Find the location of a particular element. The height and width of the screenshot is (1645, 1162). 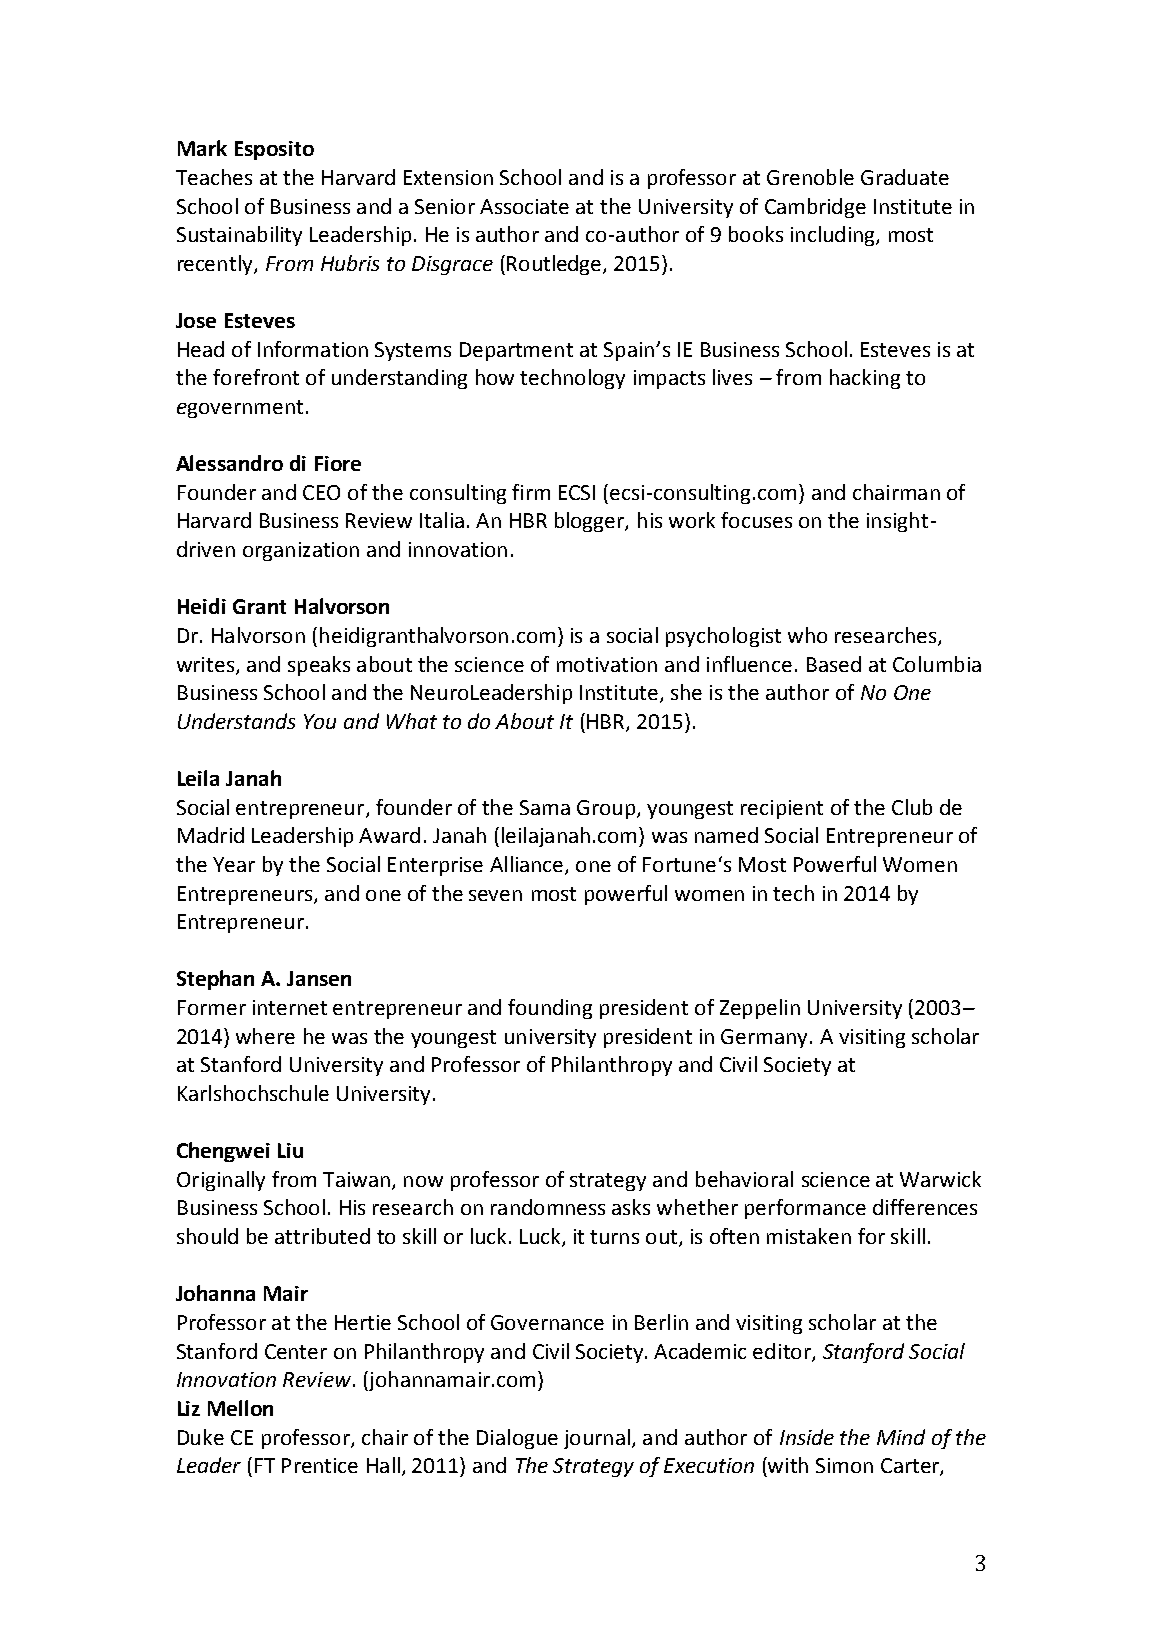

focuses is located at coordinates (756, 520).
